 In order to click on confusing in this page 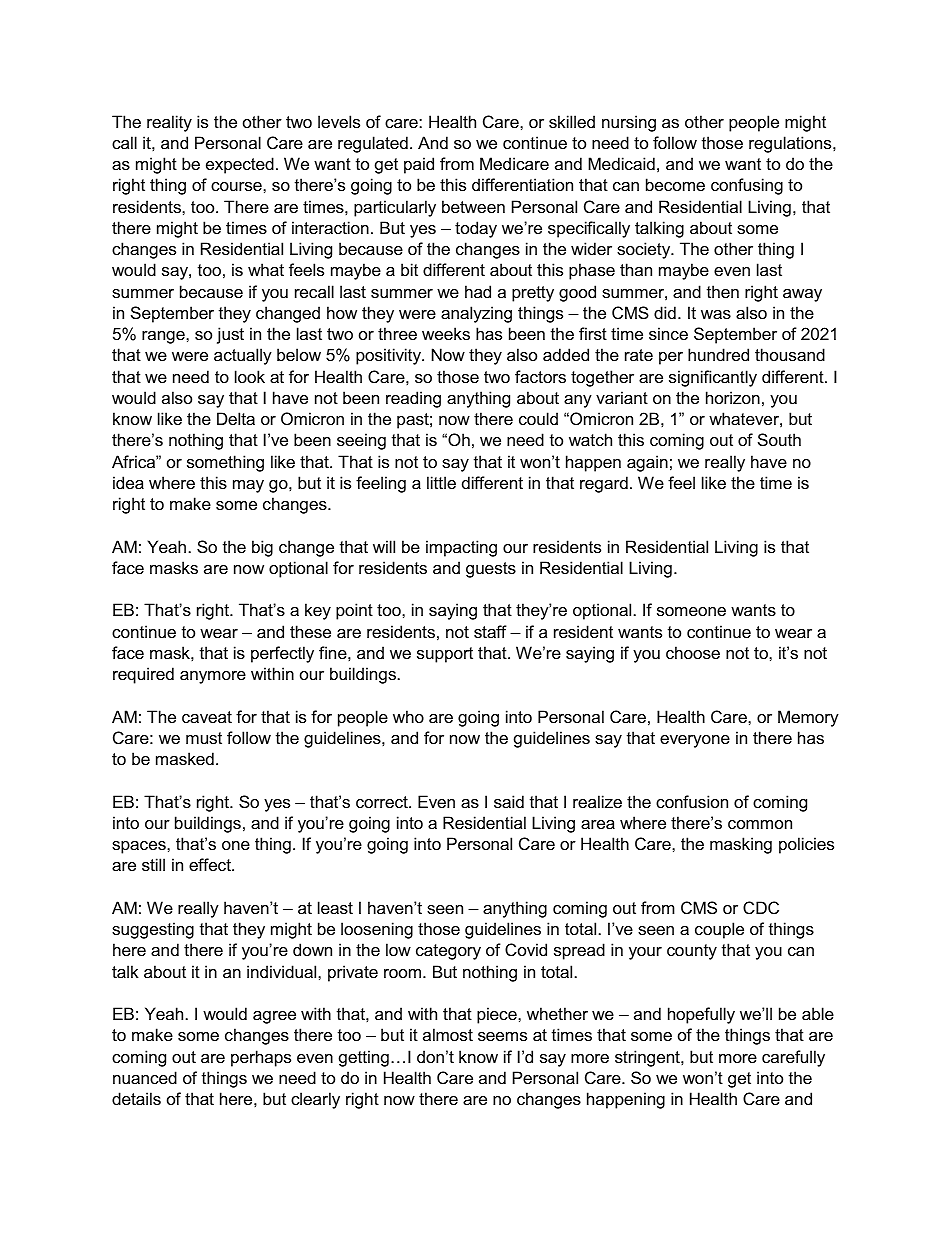, I will do `click(747, 186)`.
